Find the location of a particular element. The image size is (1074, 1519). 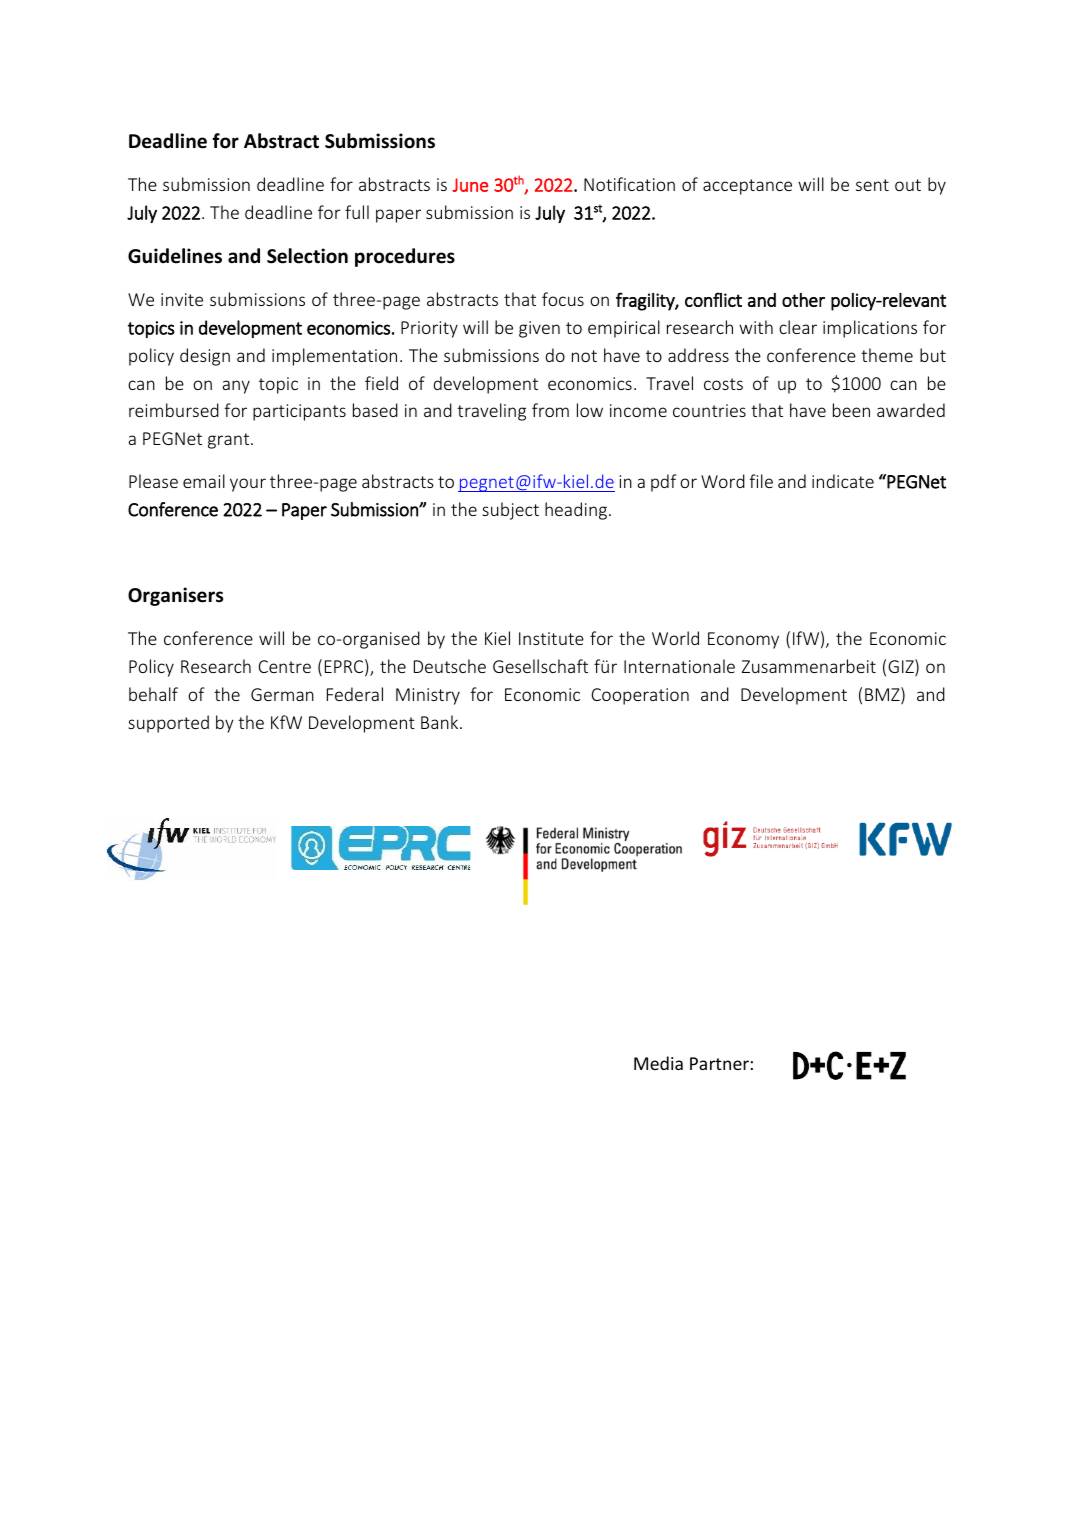

Cooperation is located at coordinates (640, 696).
